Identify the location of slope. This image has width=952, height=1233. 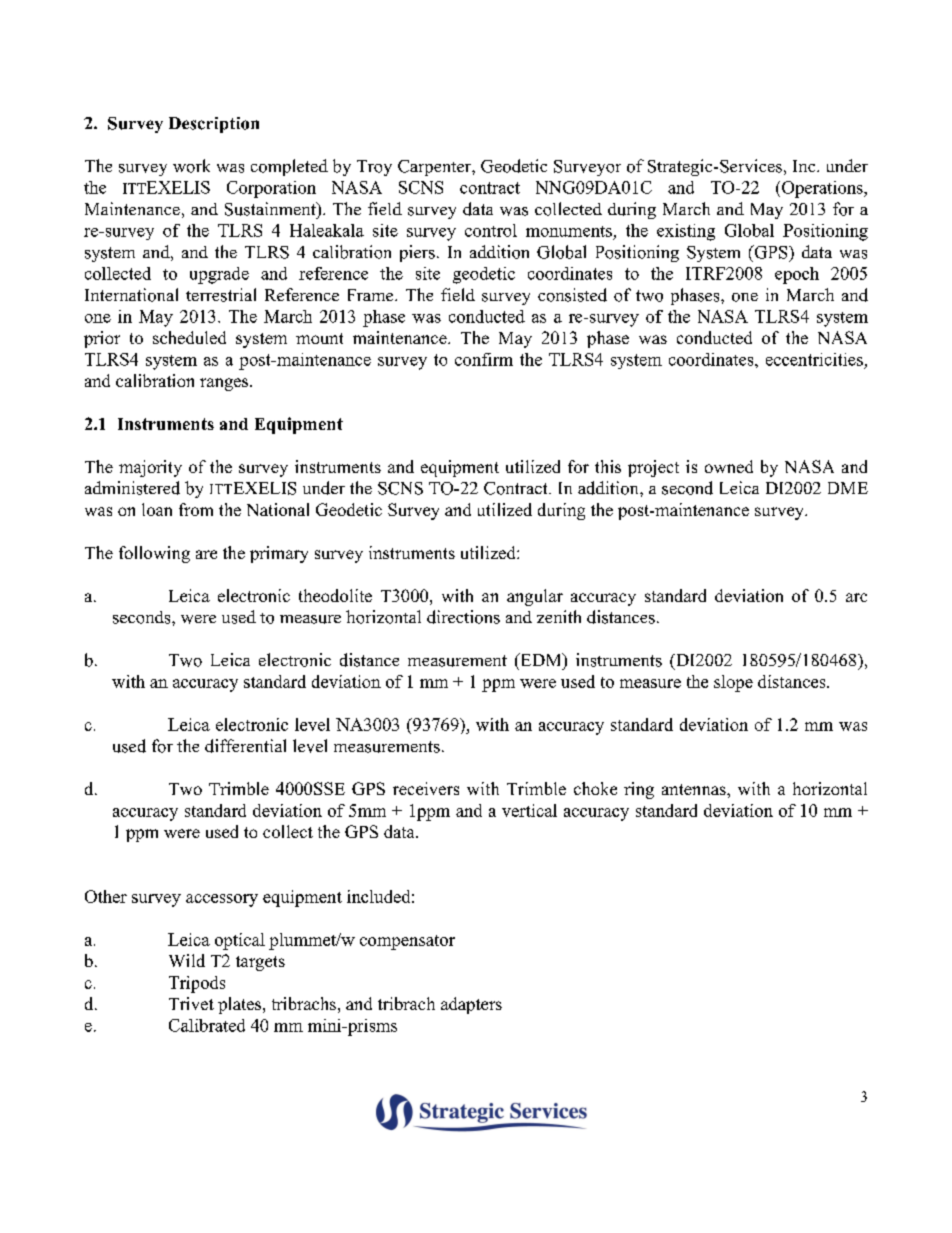
(733, 683).
